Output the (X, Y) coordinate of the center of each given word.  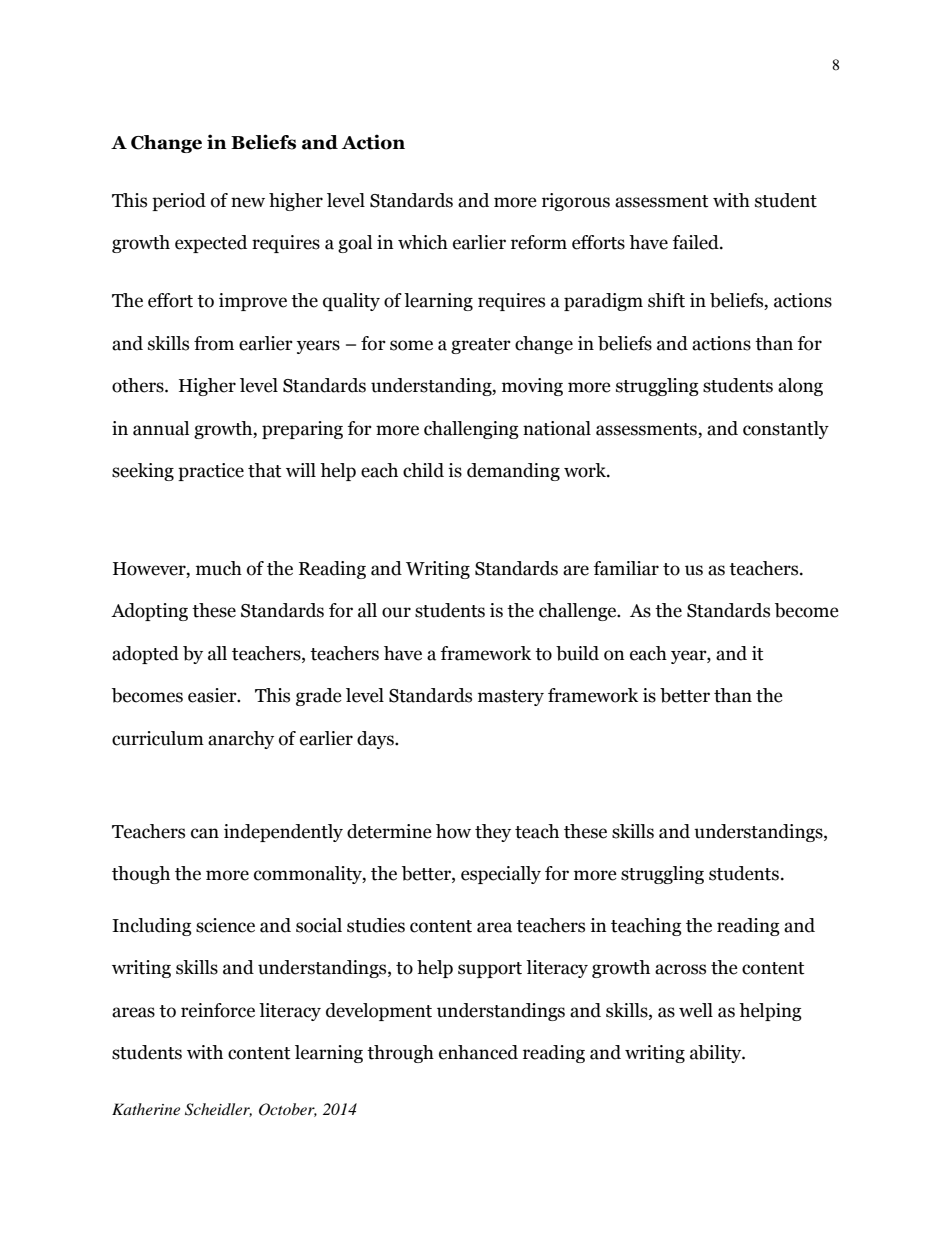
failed (697, 242)
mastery (511, 698)
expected (211, 244)
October (288, 1110)
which (423, 242)
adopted (145, 655)
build (577, 653)
